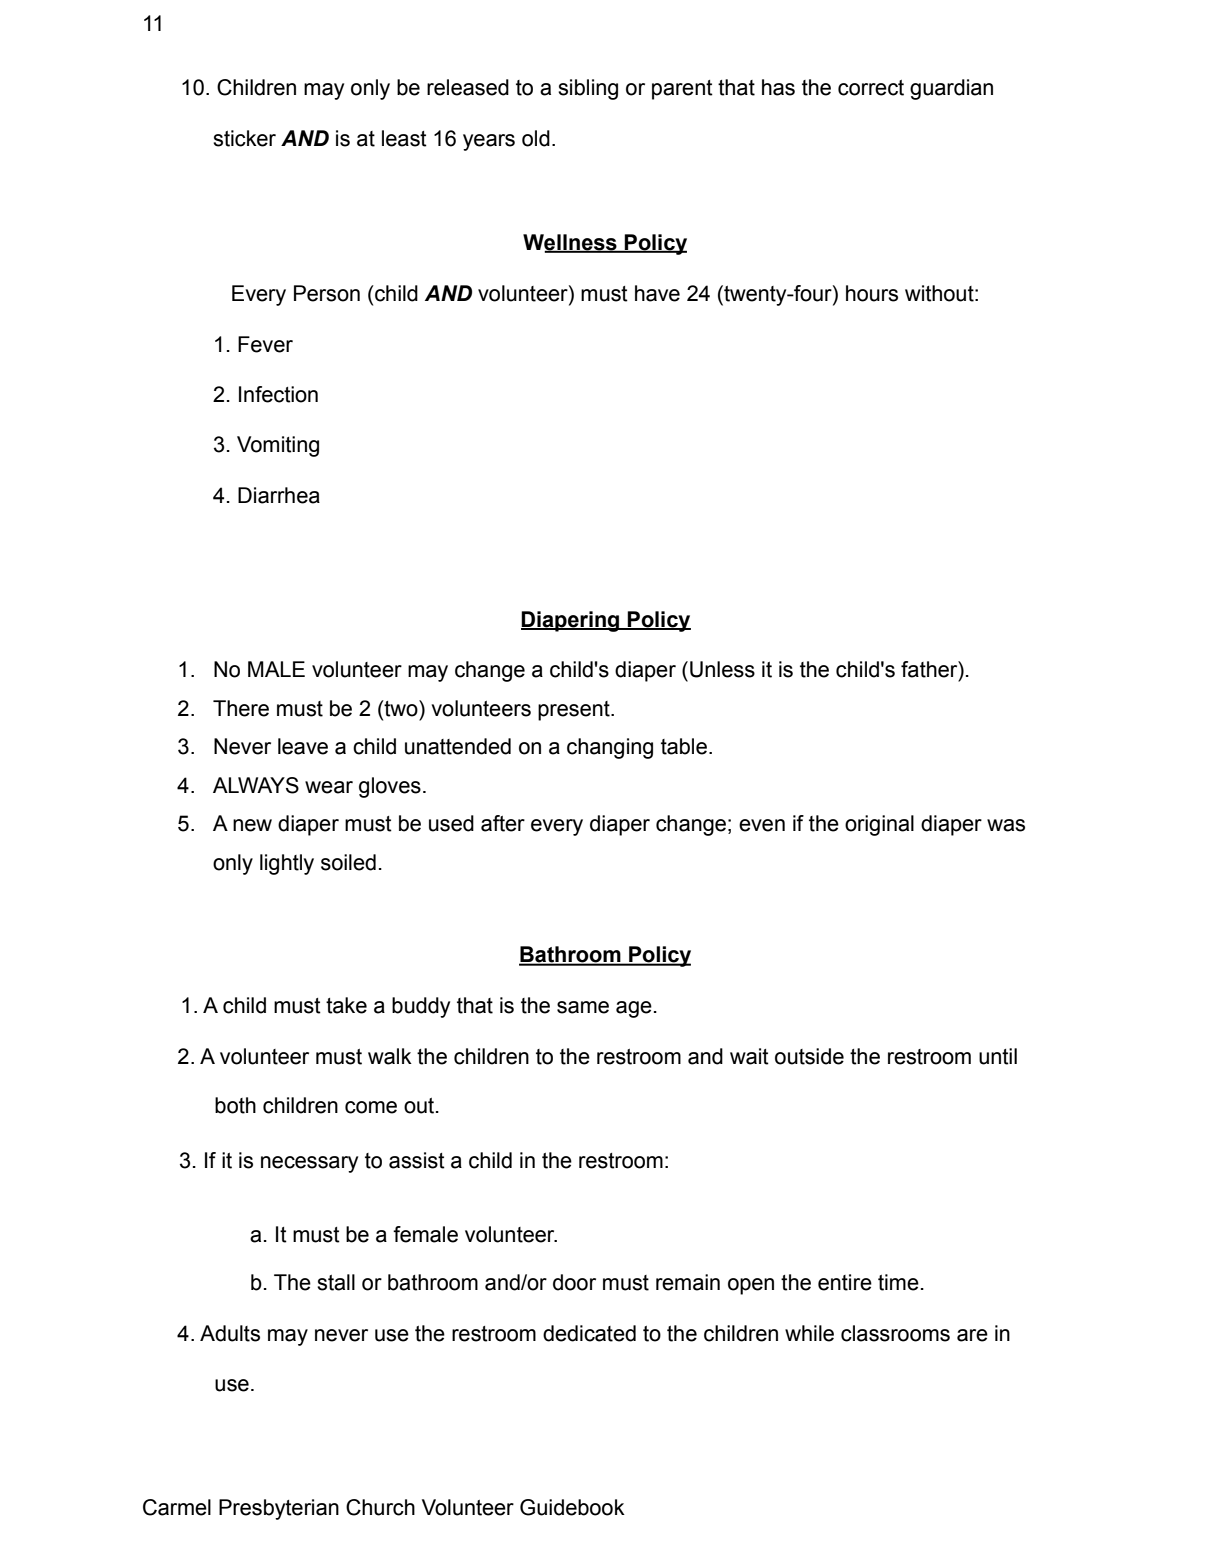  Describe the element at coordinates (287, 864) in the screenshot. I see `lightly` at that location.
